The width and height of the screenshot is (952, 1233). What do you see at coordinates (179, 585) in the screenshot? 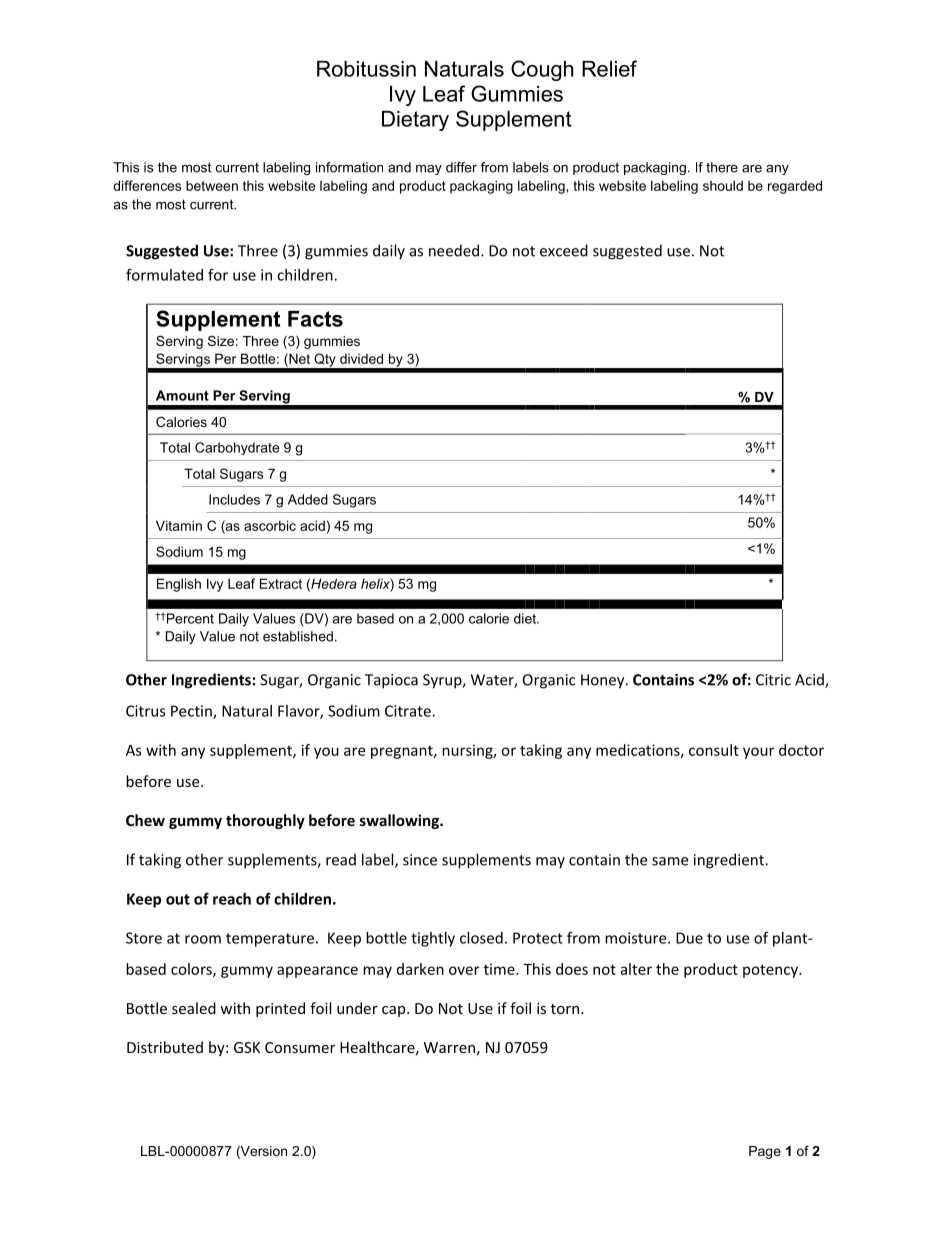
I see `English` at bounding box center [179, 585].
